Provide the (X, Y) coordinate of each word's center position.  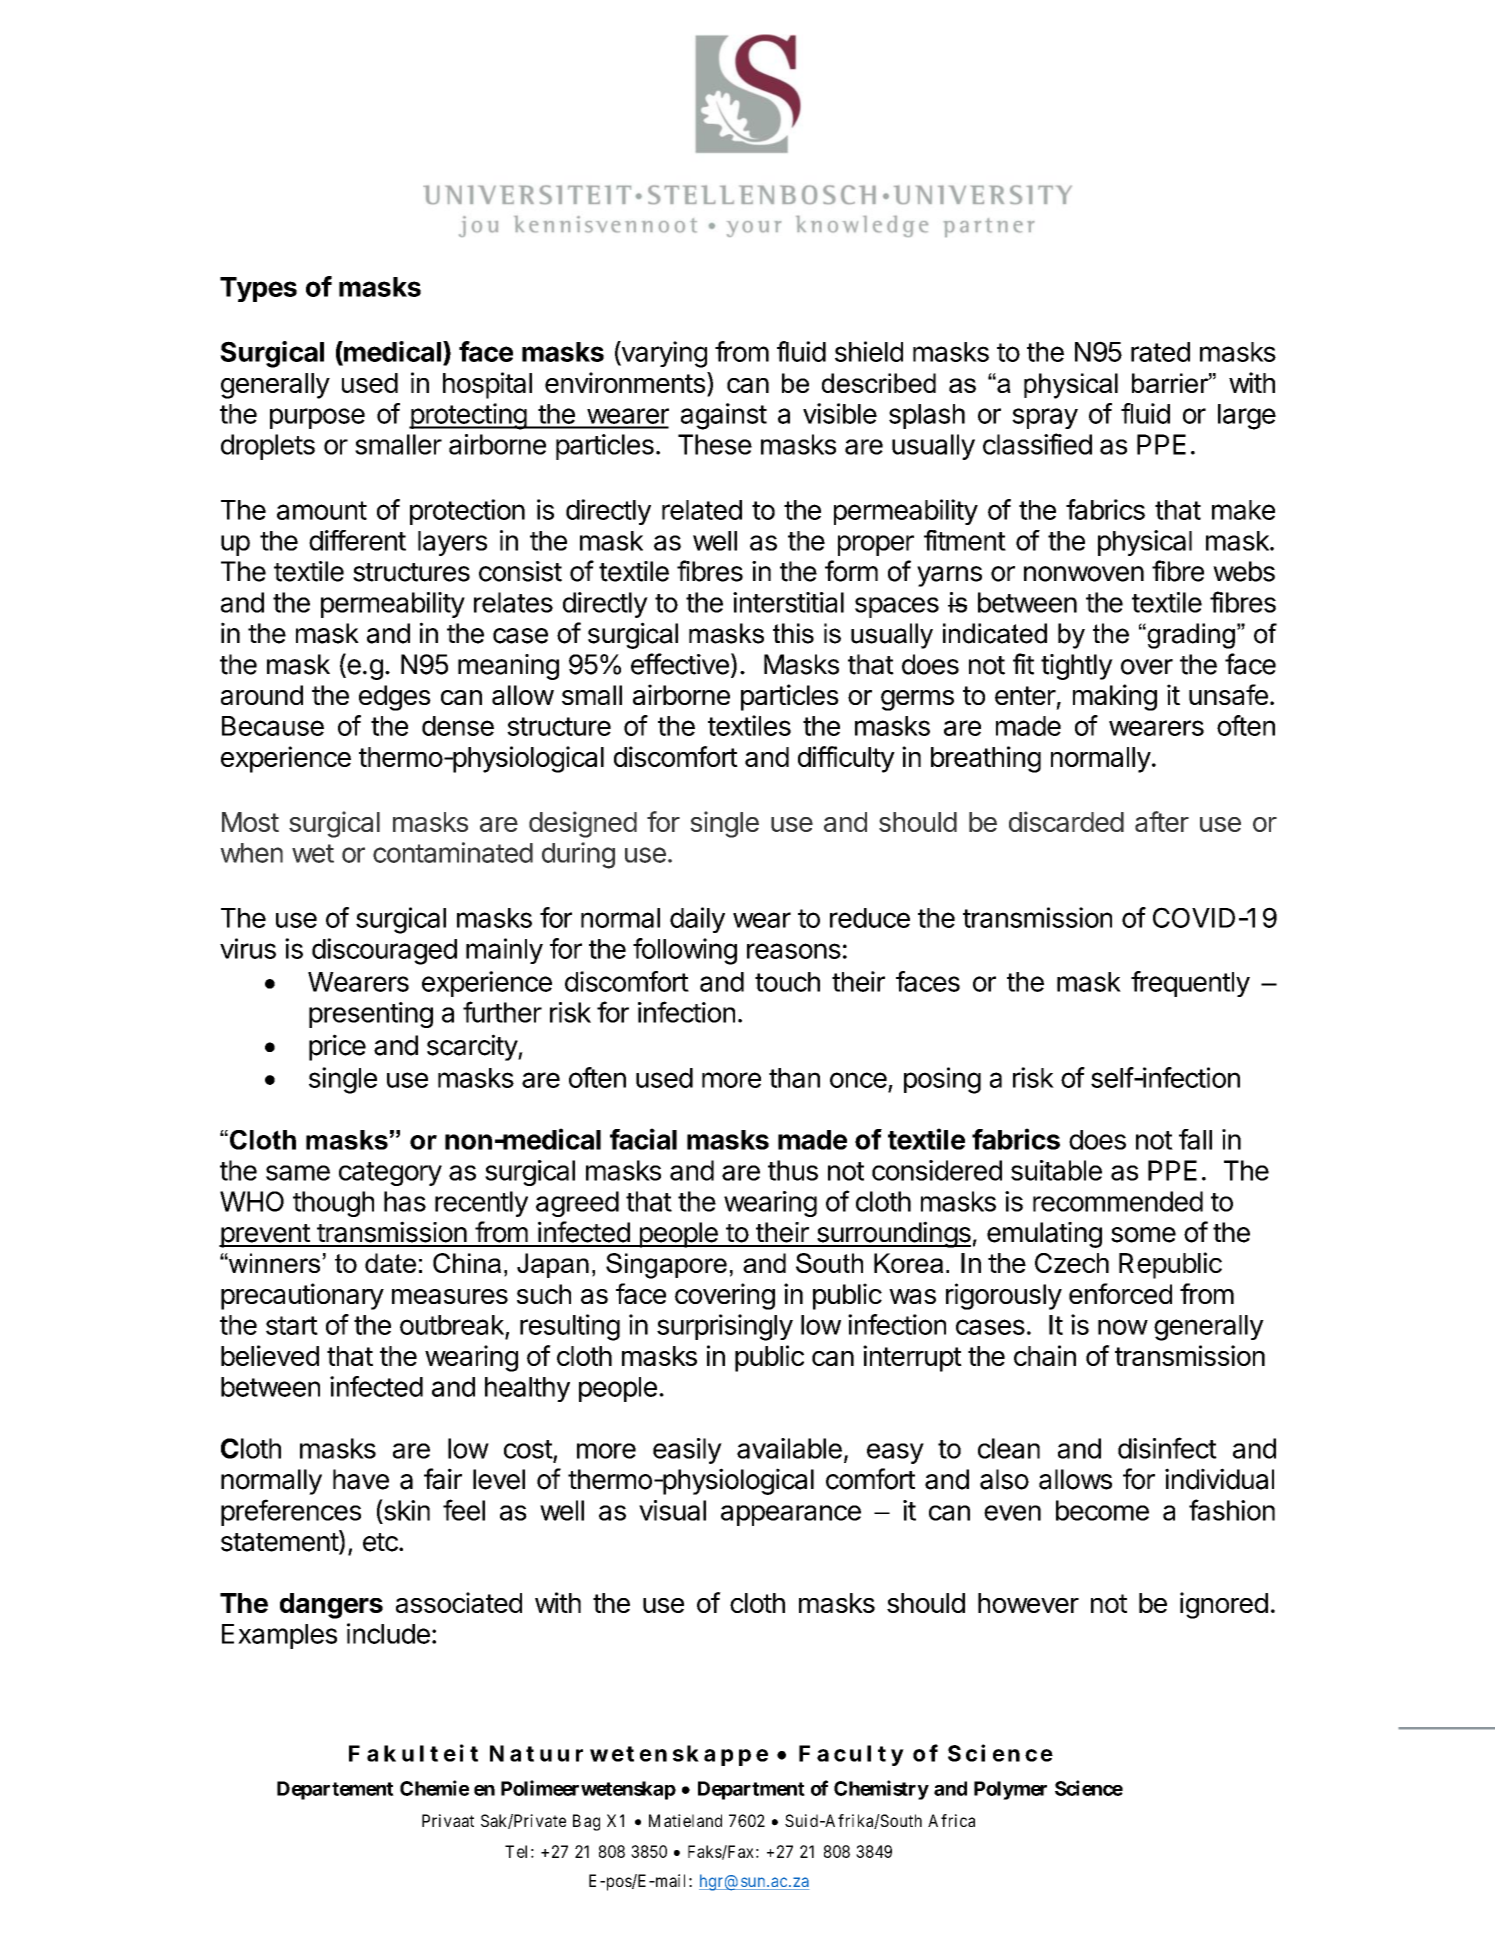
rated (1160, 352)
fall (1195, 1139)
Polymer (1010, 1790)
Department (751, 1790)
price (337, 1047)
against (724, 416)
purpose (317, 418)
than (794, 1078)
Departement (335, 1790)
